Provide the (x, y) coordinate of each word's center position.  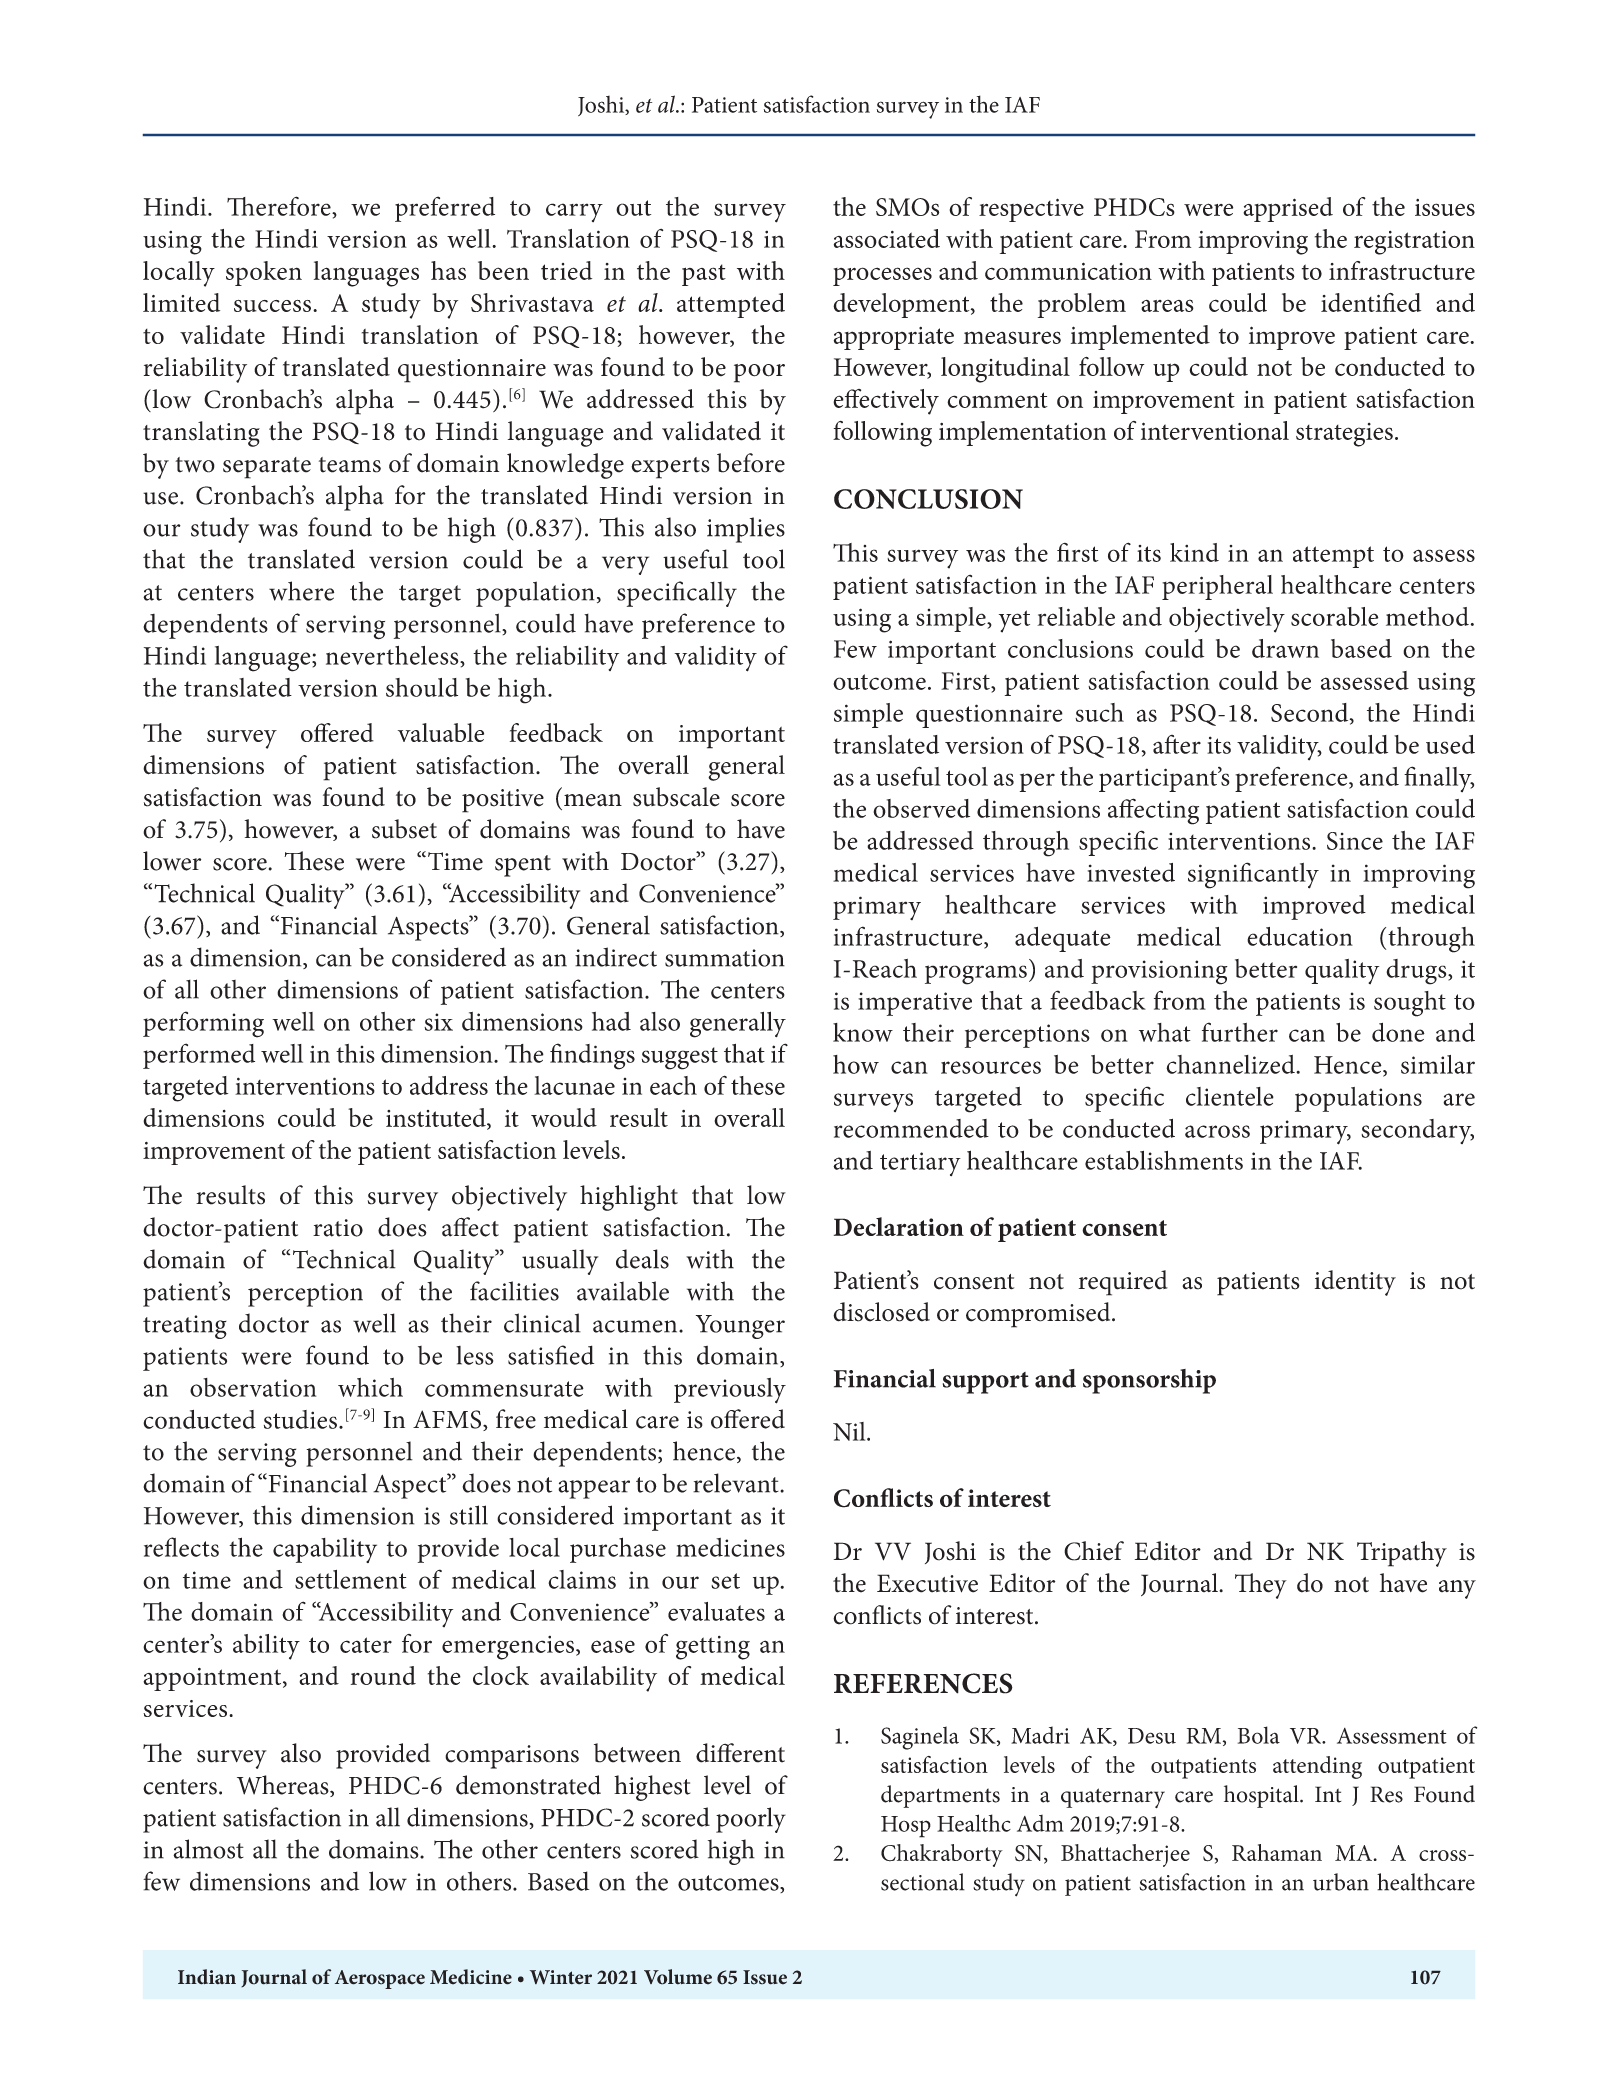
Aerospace (380, 1979)
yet (1014, 621)
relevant (737, 1483)
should (422, 687)
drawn (1285, 648)
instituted (437, 1118)
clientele (1230, 1096)
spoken (264, 273)
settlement (351, 1579)
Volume (678, 1977)
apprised (1288, 209)
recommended (911, 1128)
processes (882, 276)
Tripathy (1402, 1554)
